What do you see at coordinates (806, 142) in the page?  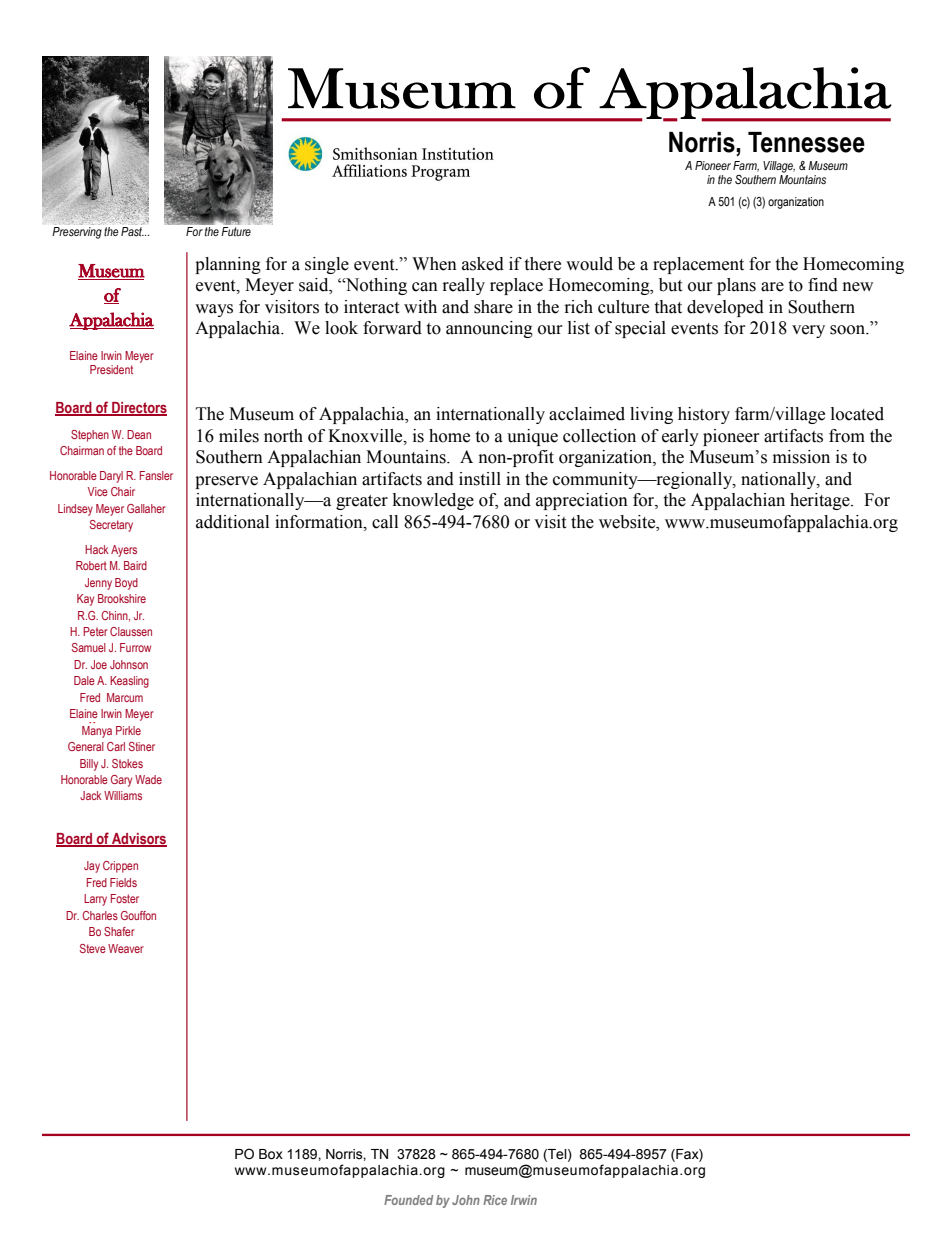 I see `Tennessee` at bounding box center [806, 142].
